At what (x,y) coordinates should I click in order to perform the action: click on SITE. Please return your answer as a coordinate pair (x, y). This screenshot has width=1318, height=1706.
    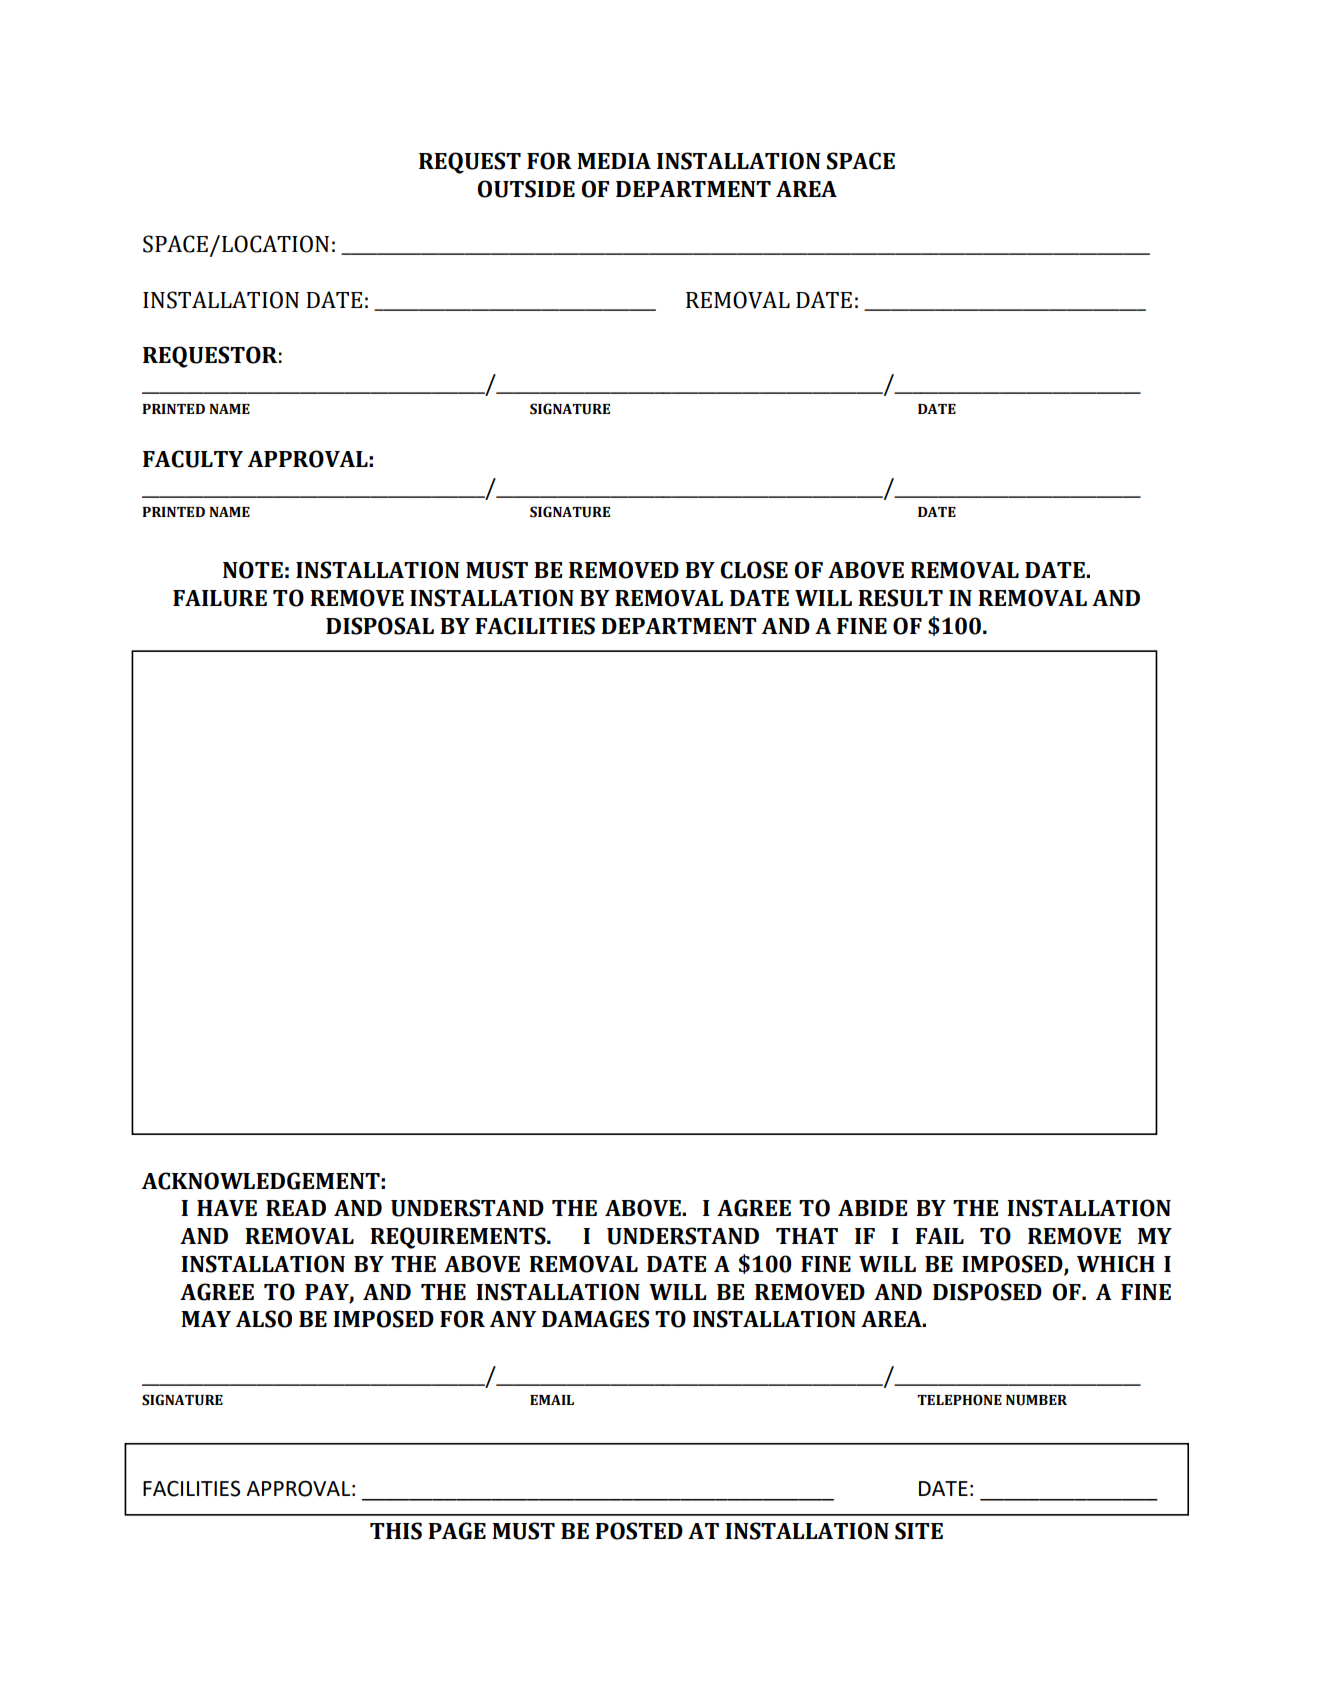
    Looking at the image, I should click on (919, 1531).
